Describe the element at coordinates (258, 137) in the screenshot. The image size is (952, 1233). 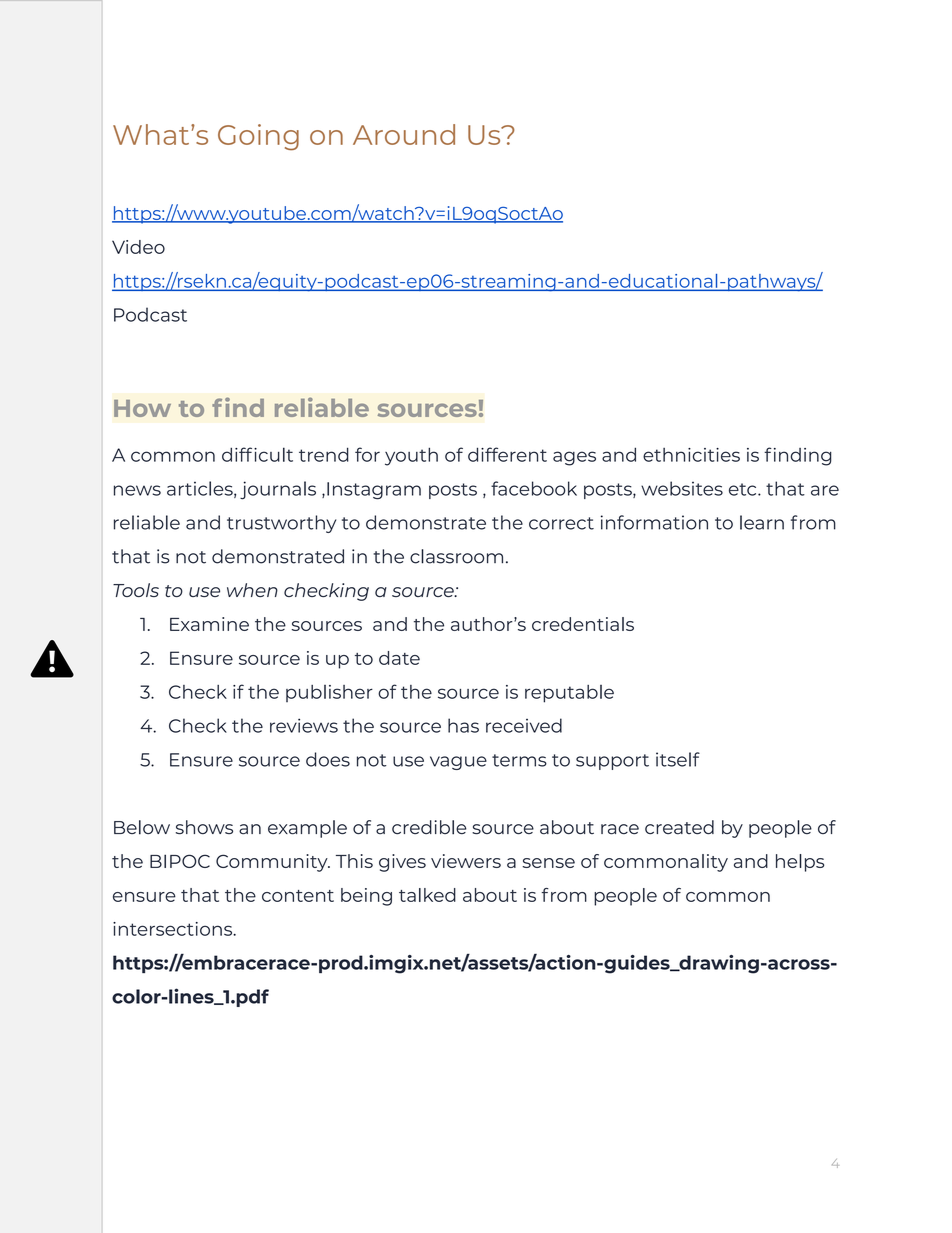
I see `Going` at that location.
